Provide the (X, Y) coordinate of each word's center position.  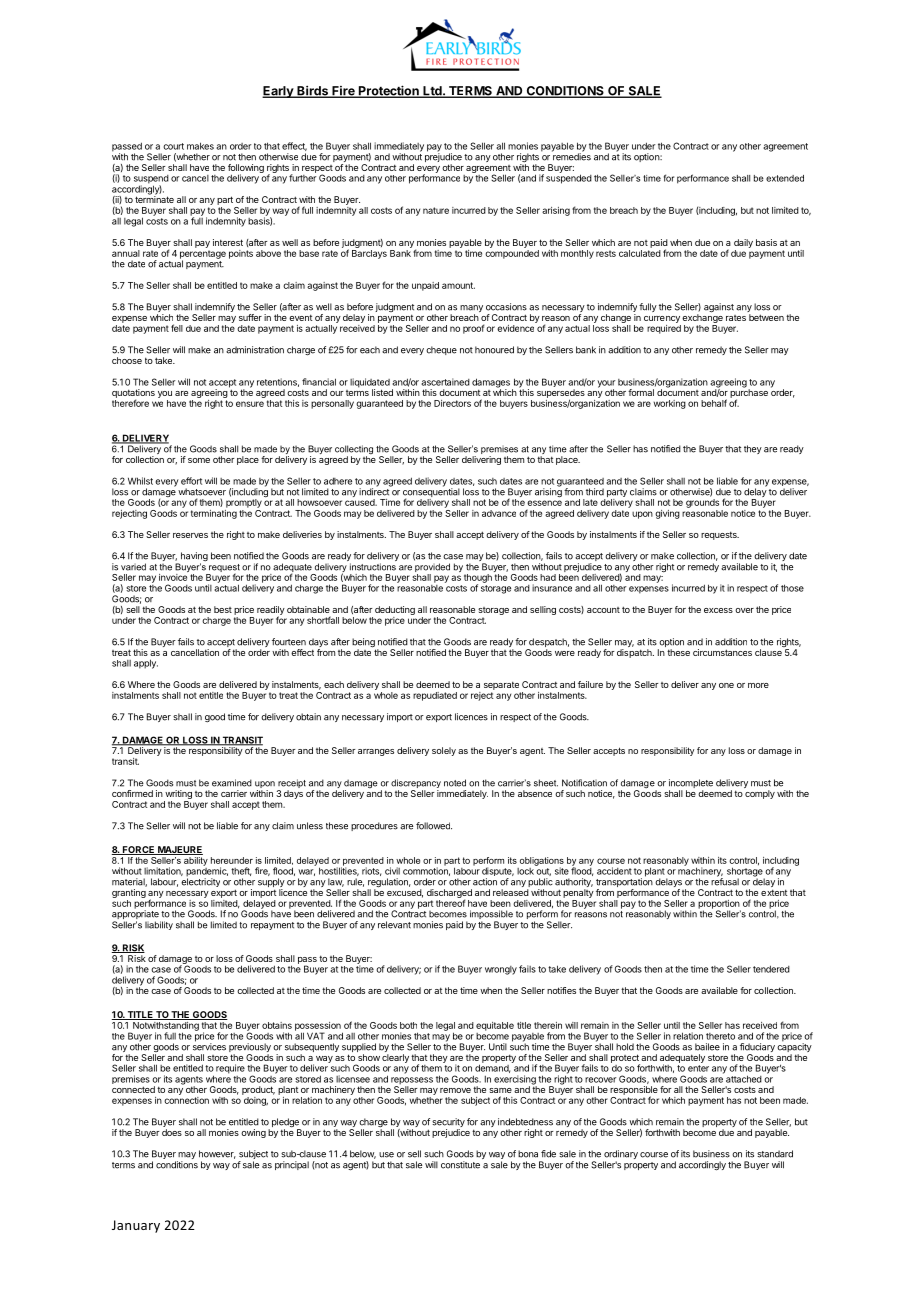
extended (785, 178)
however (217, 1154)
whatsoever (202, 492)
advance (499, 513)
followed (434, 826)
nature (436, 210)
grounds (702, 503)
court (173, 146)
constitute (460, 1165)
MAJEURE (179, 850)
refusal (725, 881)
